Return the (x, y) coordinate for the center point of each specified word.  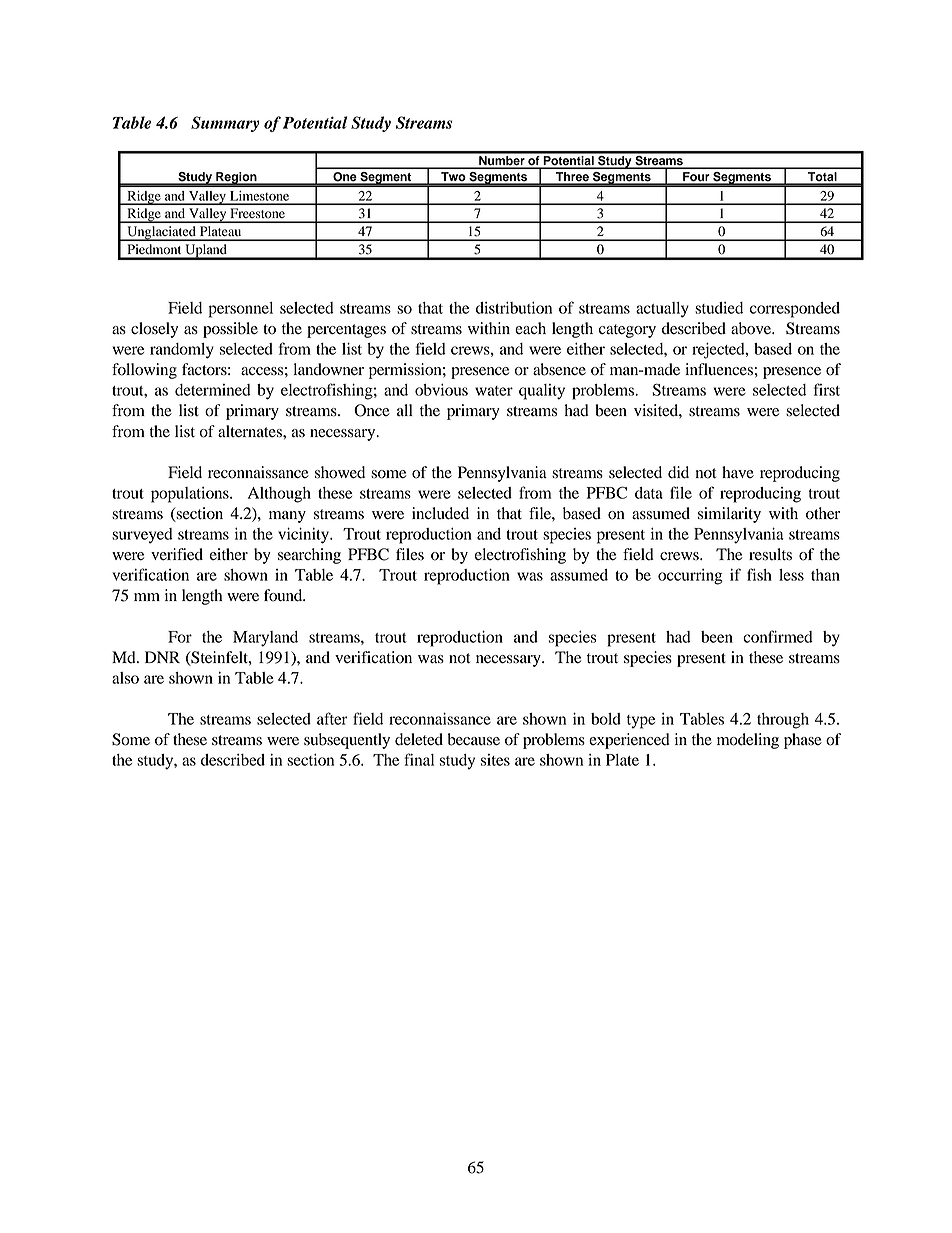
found (284, 595)
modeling (748, 741)
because (474, 739)
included (440, 513)
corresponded (795, 310)
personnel (241, 310)
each (530, 328)
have (738, 472)
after (332, 718)
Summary (225, 124)
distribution (514, 308)
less (791, 575)
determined (213, 390)
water (494, 391)
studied (719, 308)
